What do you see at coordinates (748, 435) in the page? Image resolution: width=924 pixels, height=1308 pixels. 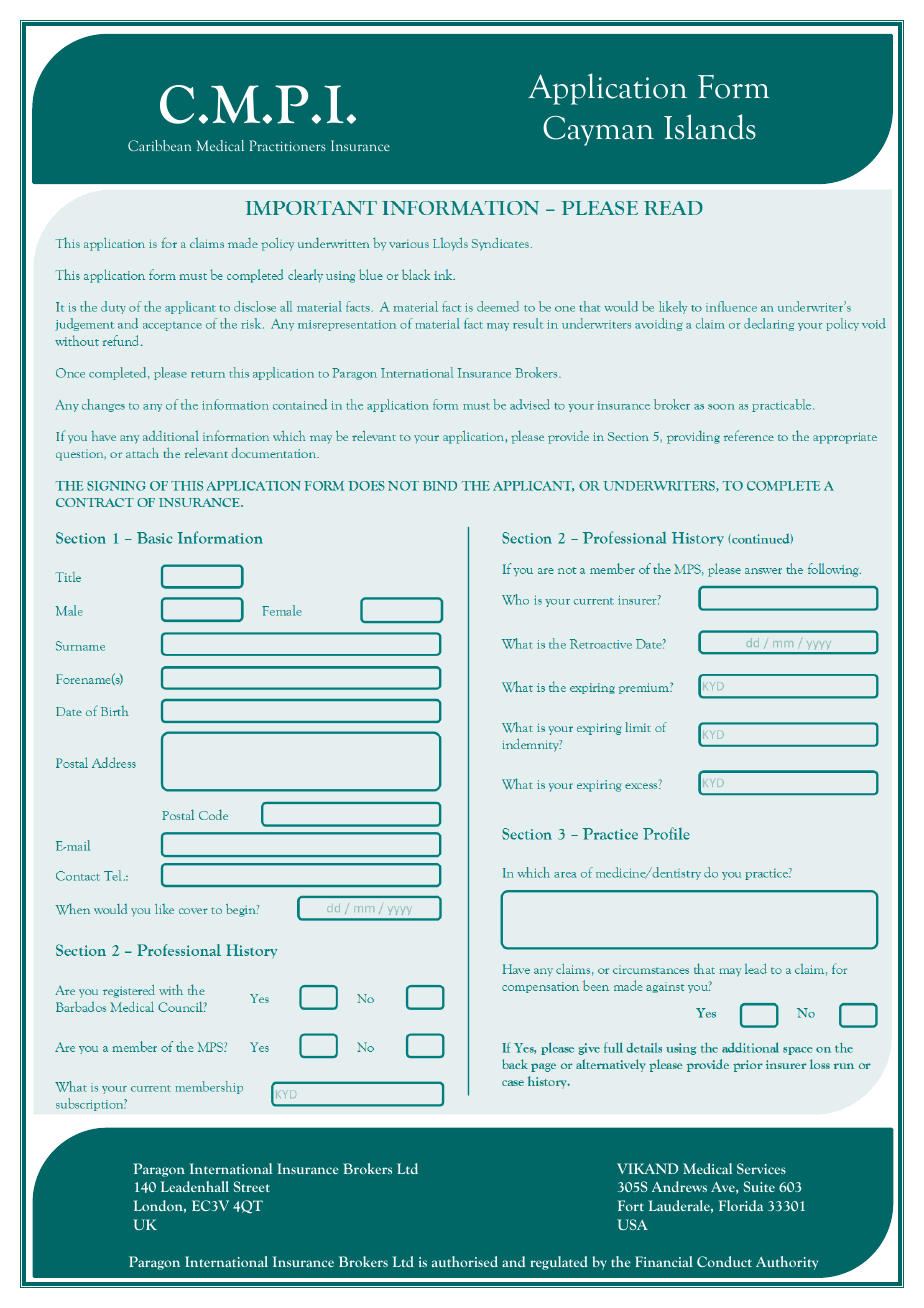 I see `reference` at bounding box center [748, 435].
